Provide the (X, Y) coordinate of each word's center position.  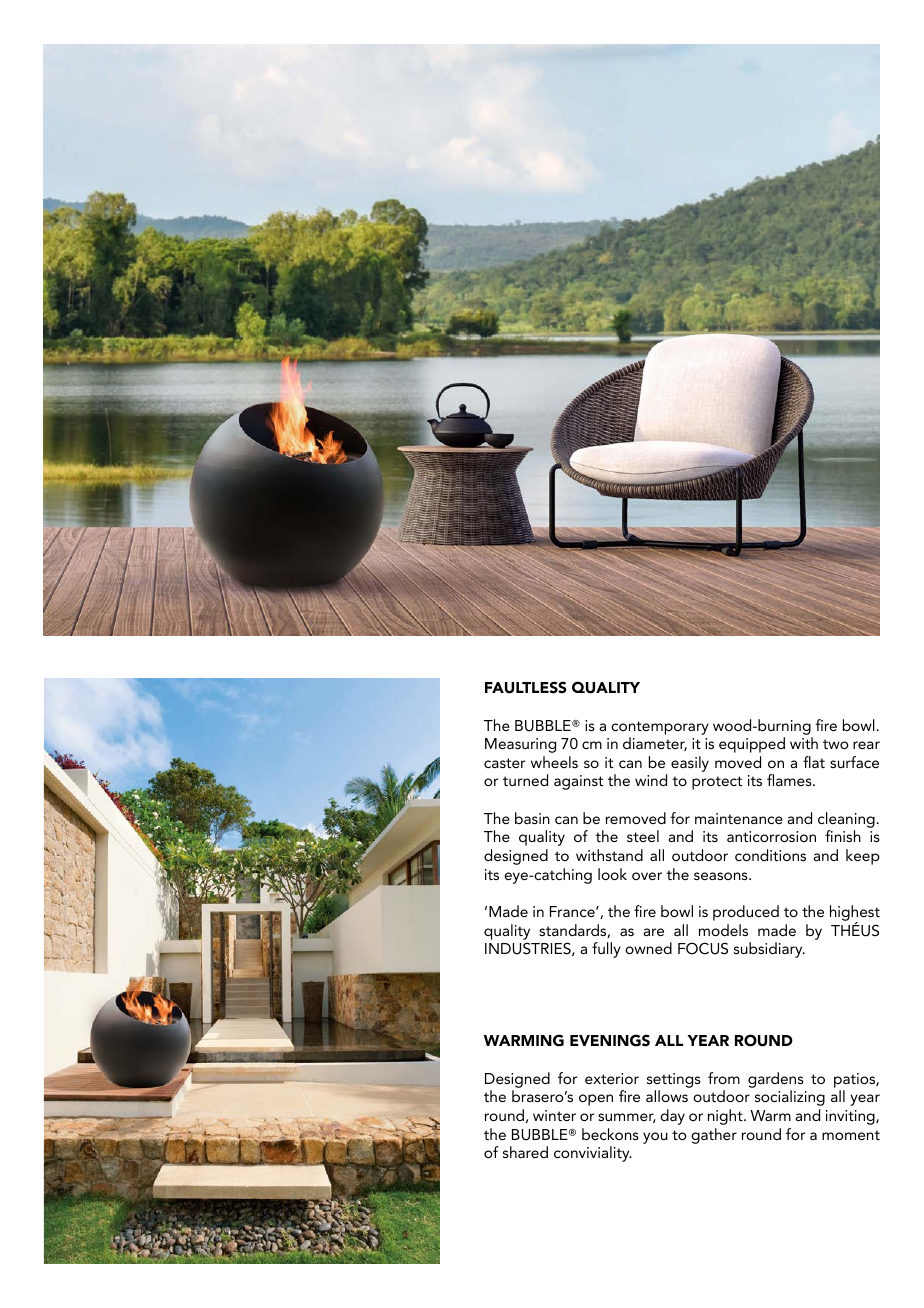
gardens (776, 1080)
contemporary (660, 728)
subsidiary (769, 950)
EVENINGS (610, 1040)
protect (717, 783)
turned (525, 780)
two (836, 744)
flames (790, 780)
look (612, 874)
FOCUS (703, 948)
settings (674, 1080)
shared (525, 1152)
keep (863, 857)
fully (606, 950)
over (647, 876)
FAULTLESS (526, 687)
